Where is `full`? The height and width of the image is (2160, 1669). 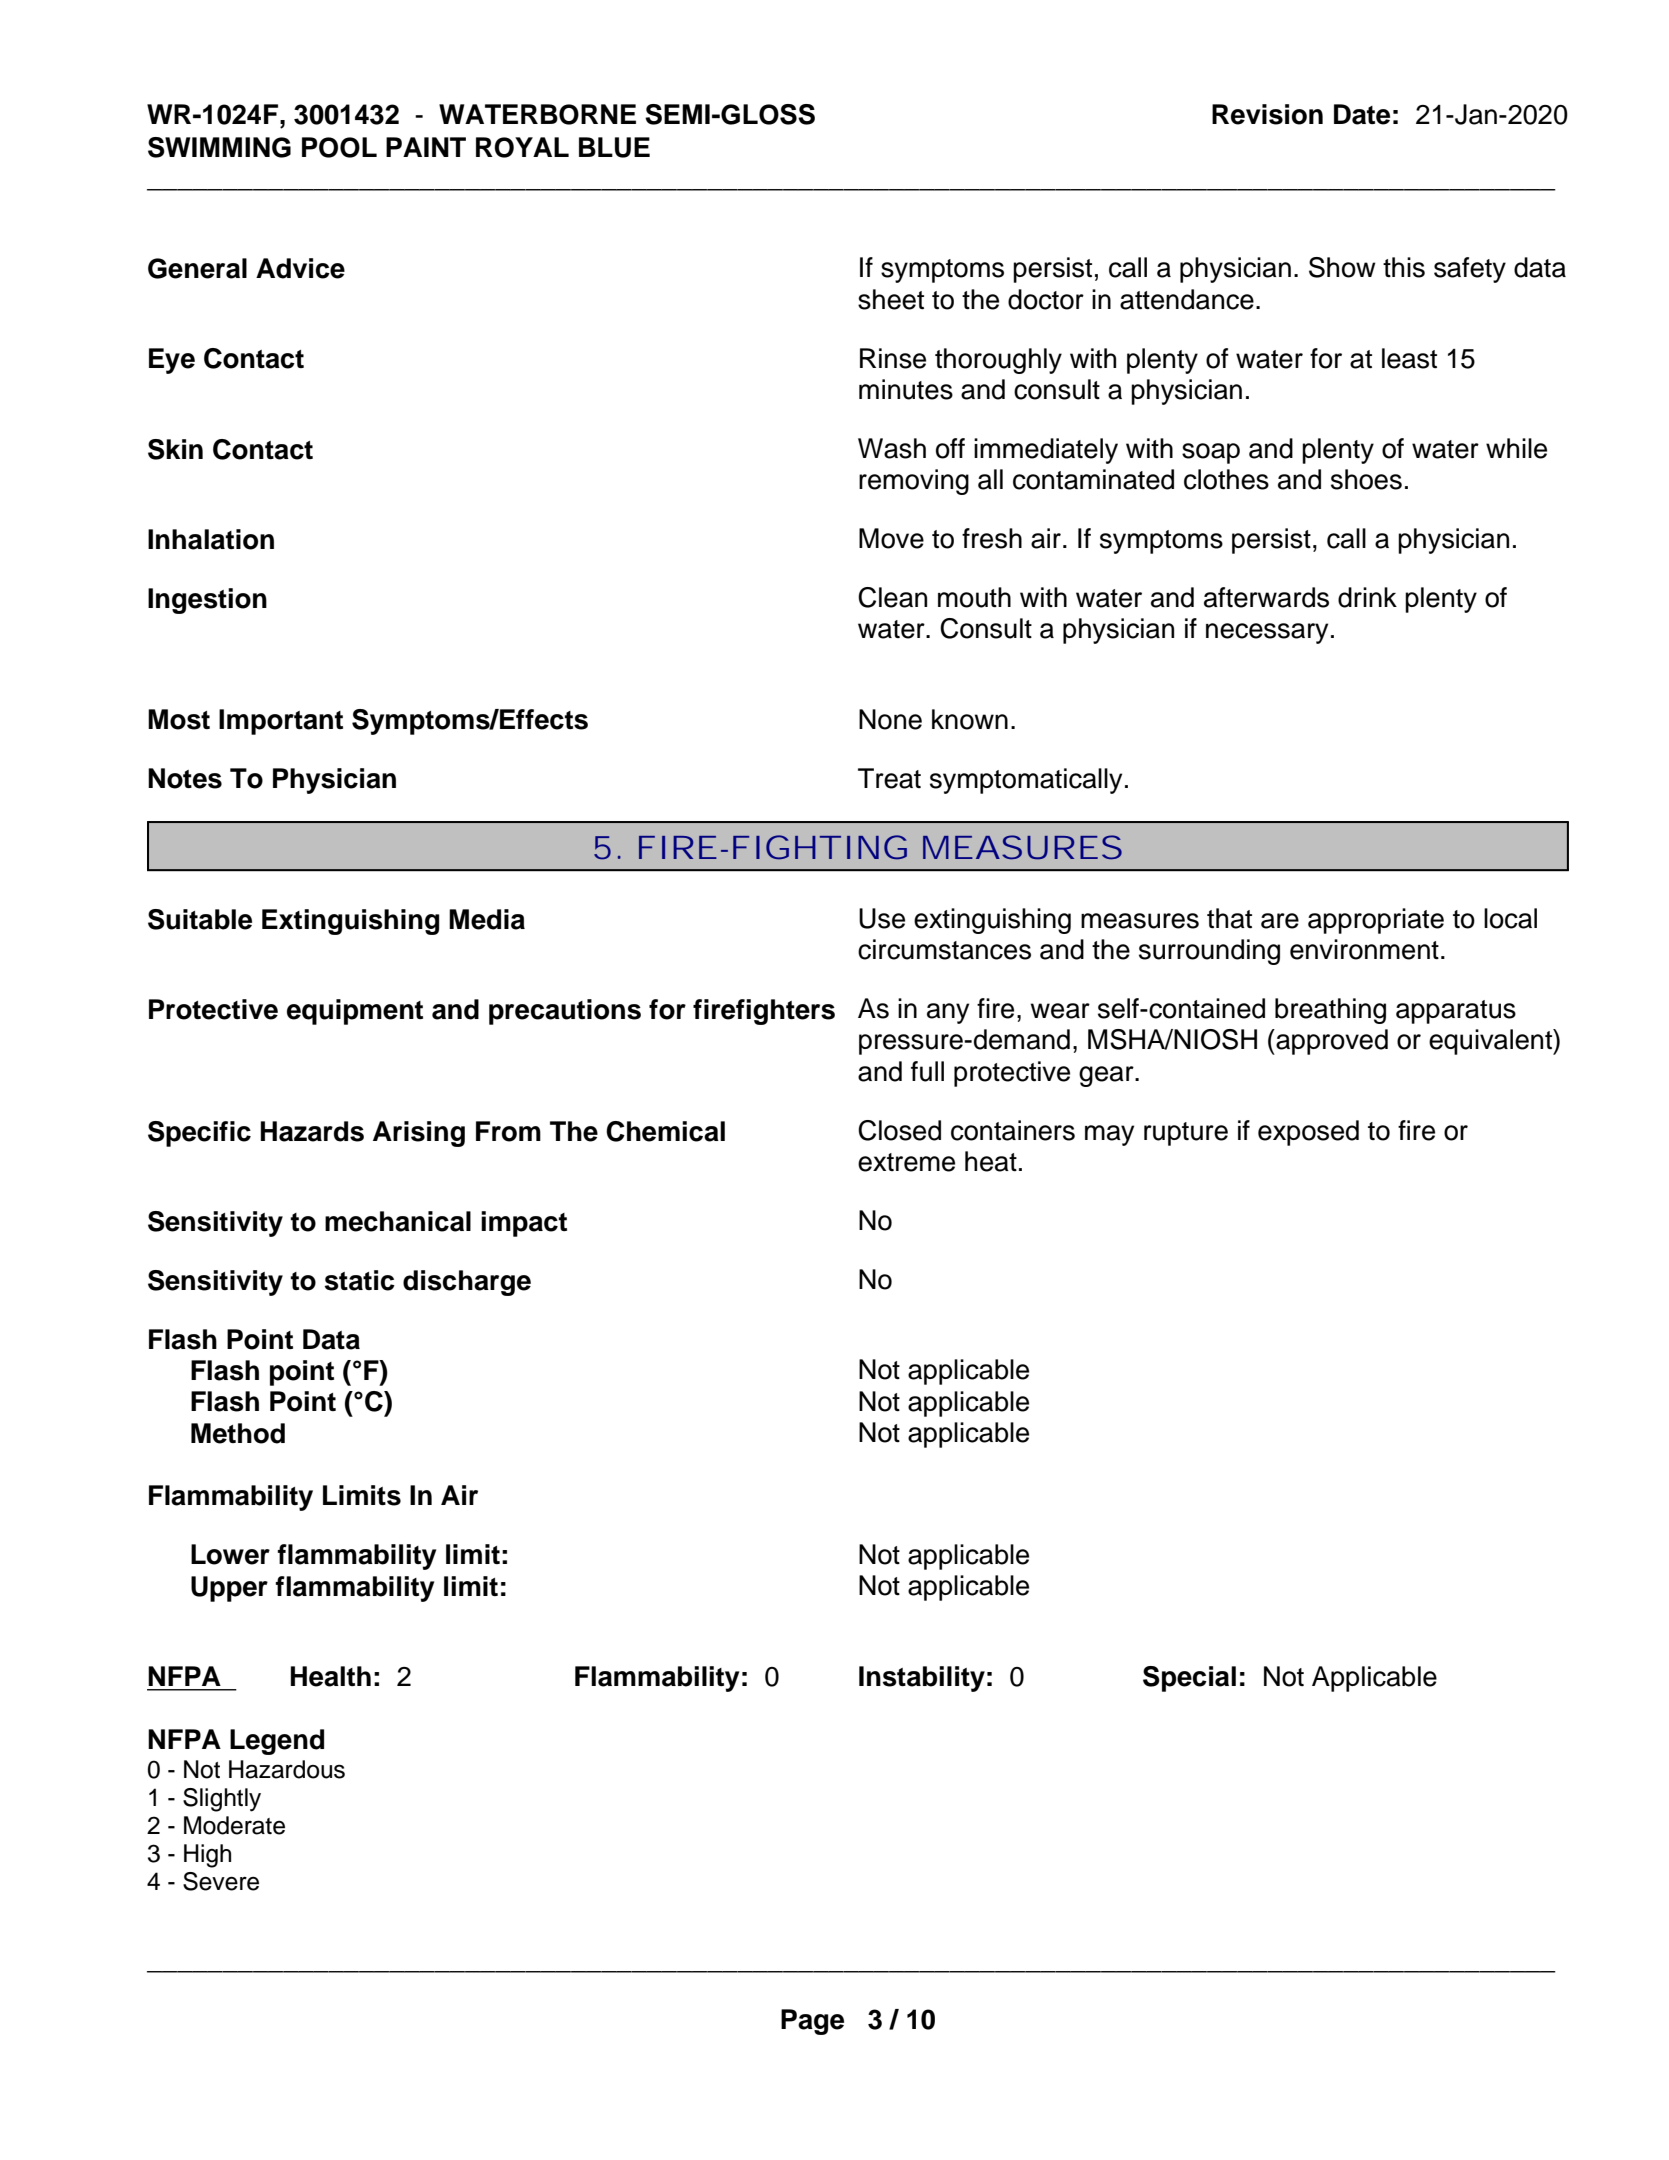 full is located at coordinates (927, 1071).
